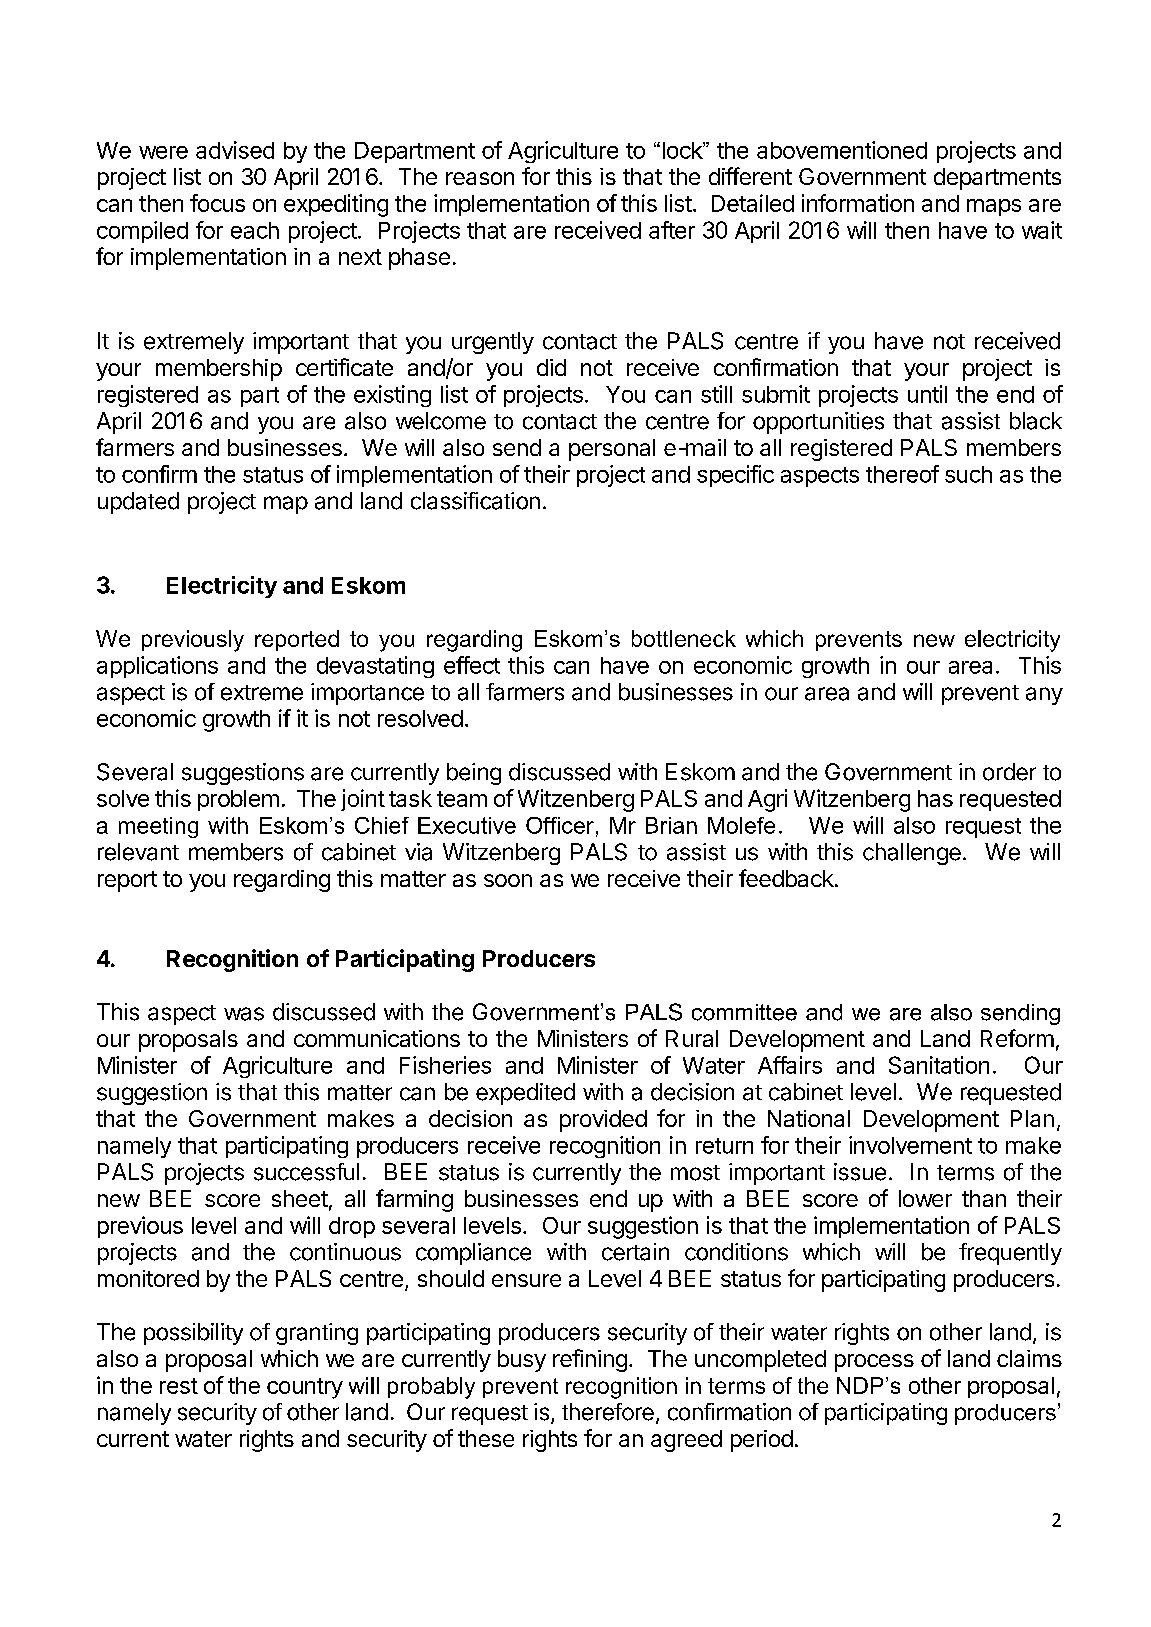 The height and width of the image is (1627, 1151). I want to click on focus, so click(217, 203).
